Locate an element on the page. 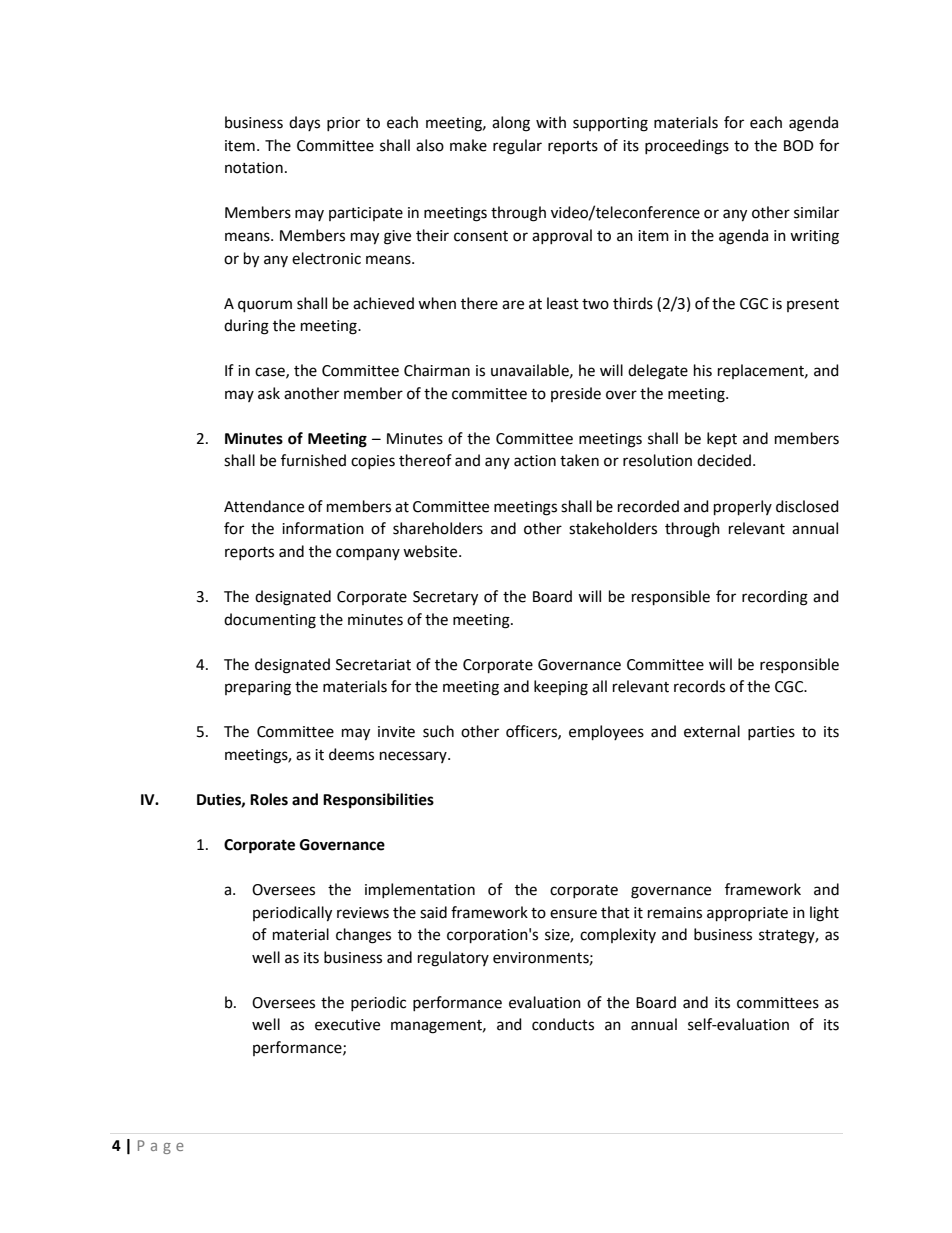 Image resolution: width=952 pixels, height=1233 pixels. ensure is located at coordinates (573, 914).
